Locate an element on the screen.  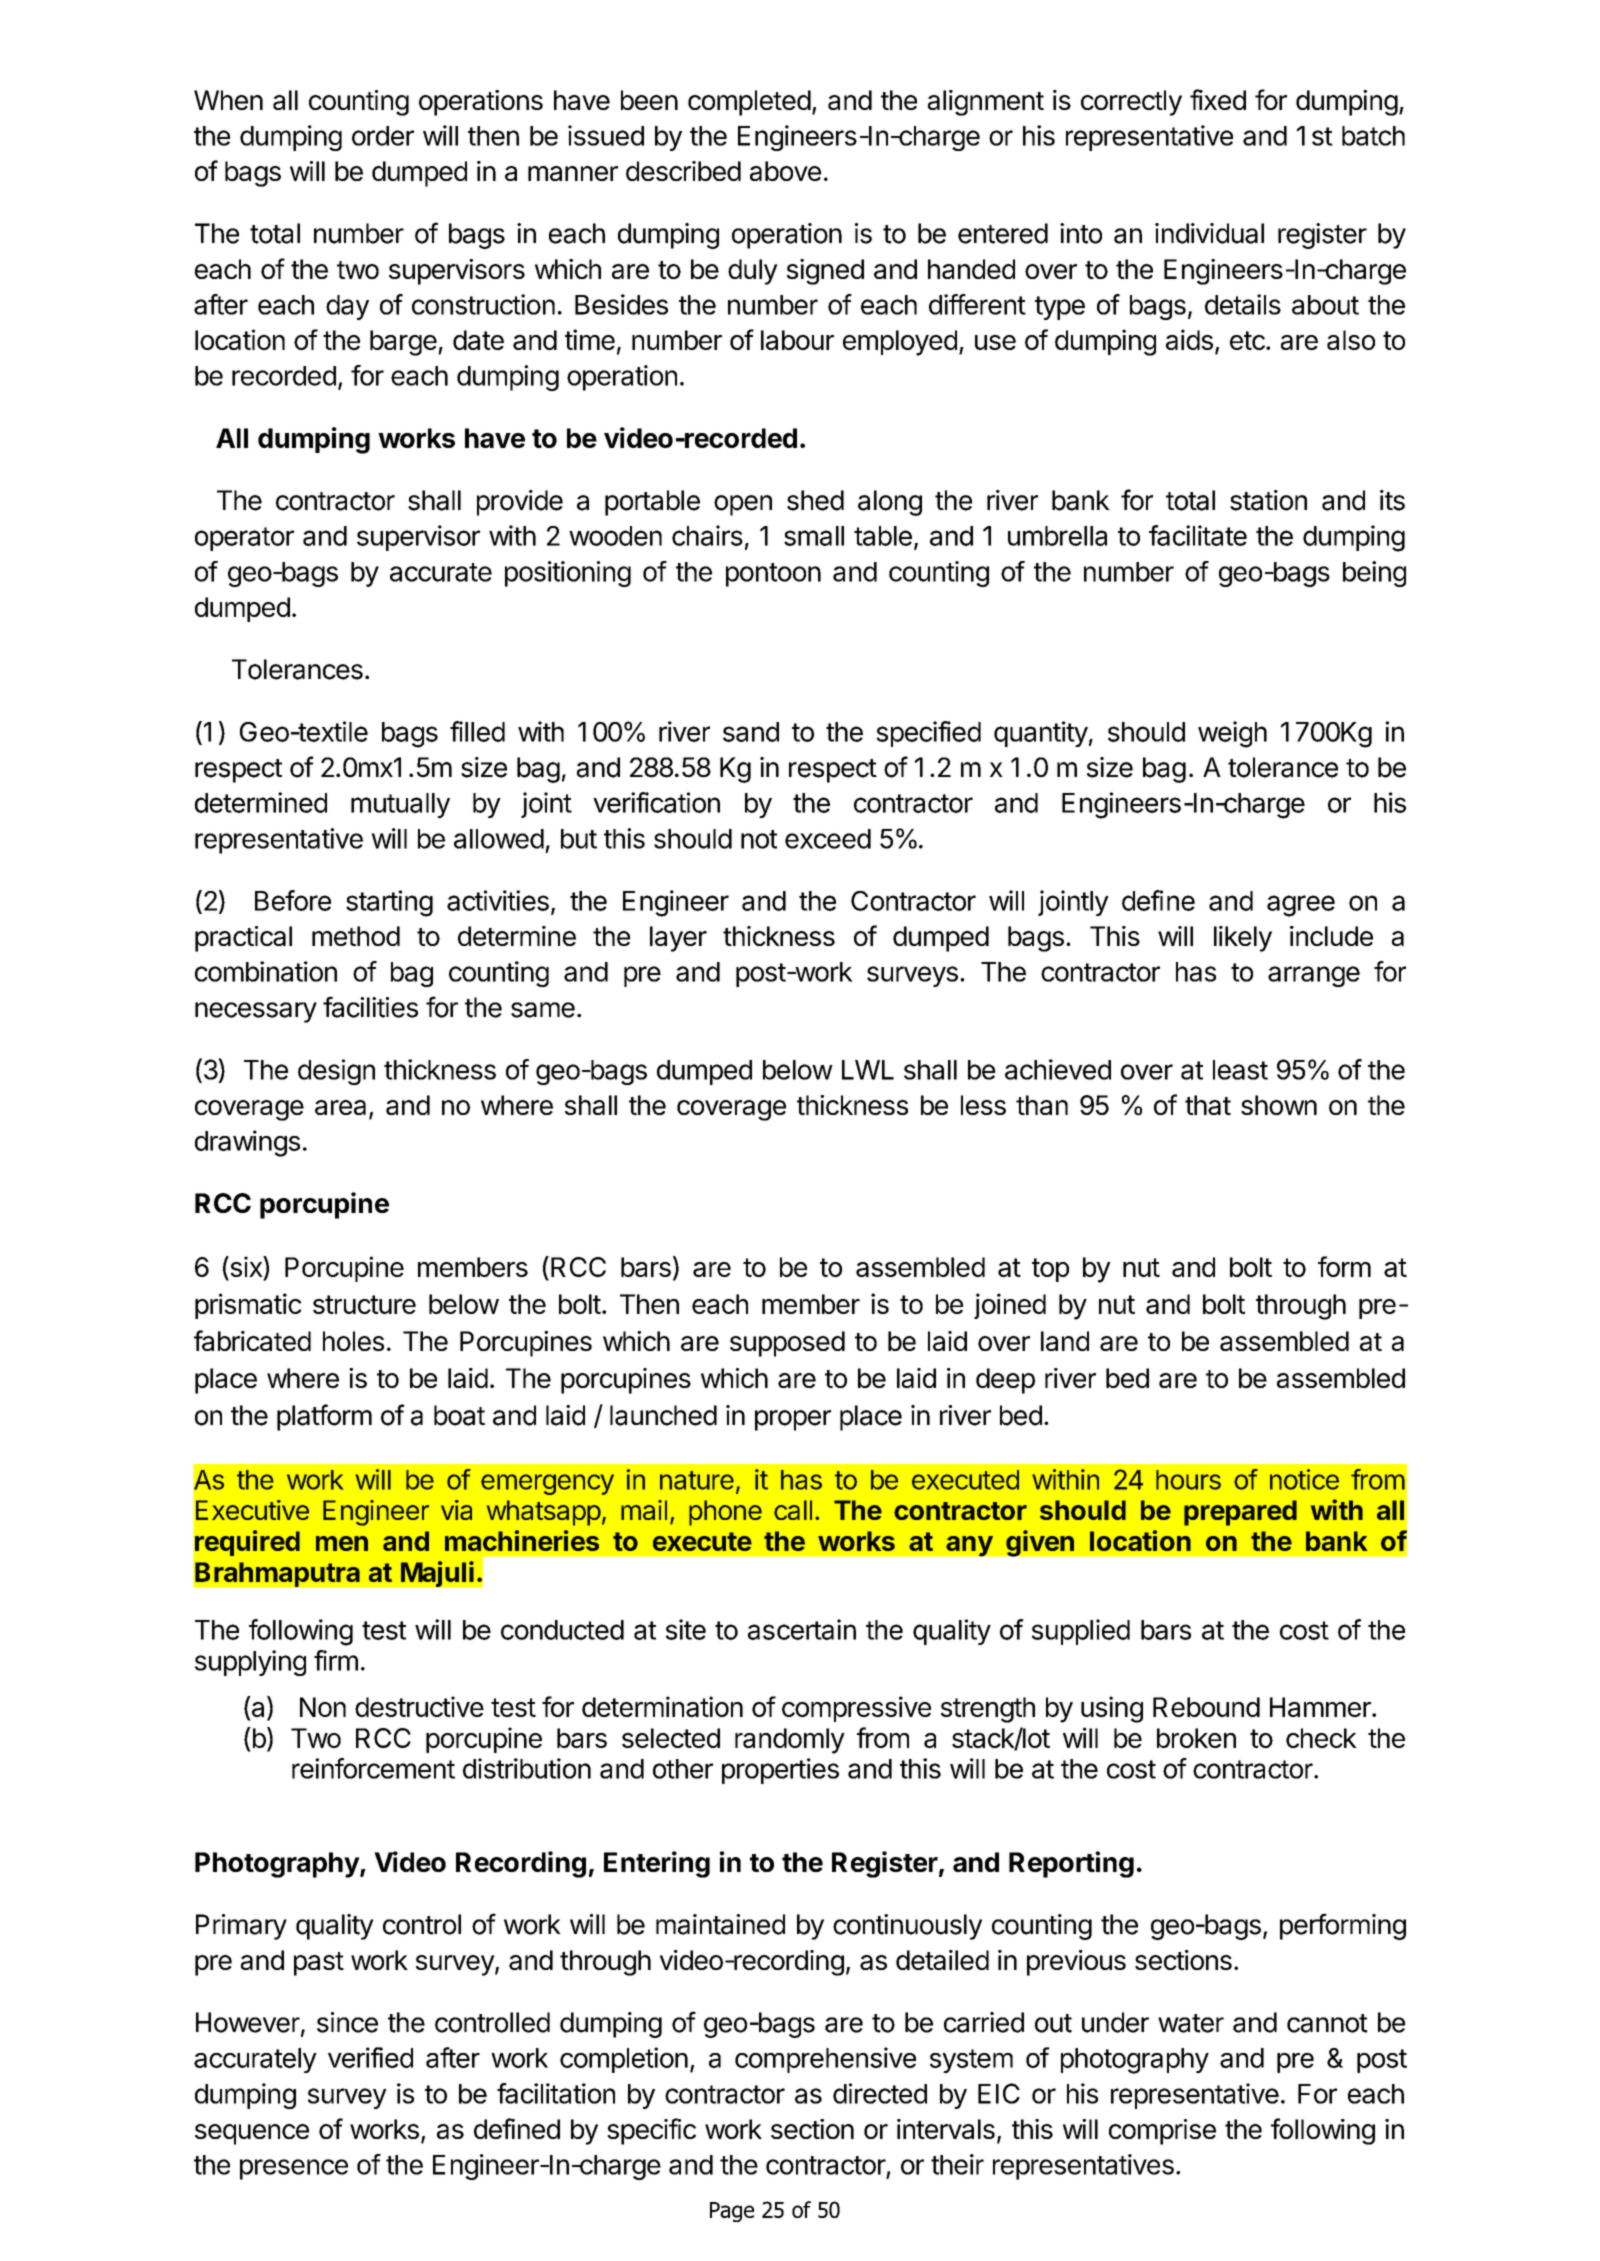
presence is located at coordinates (294, 2169).
